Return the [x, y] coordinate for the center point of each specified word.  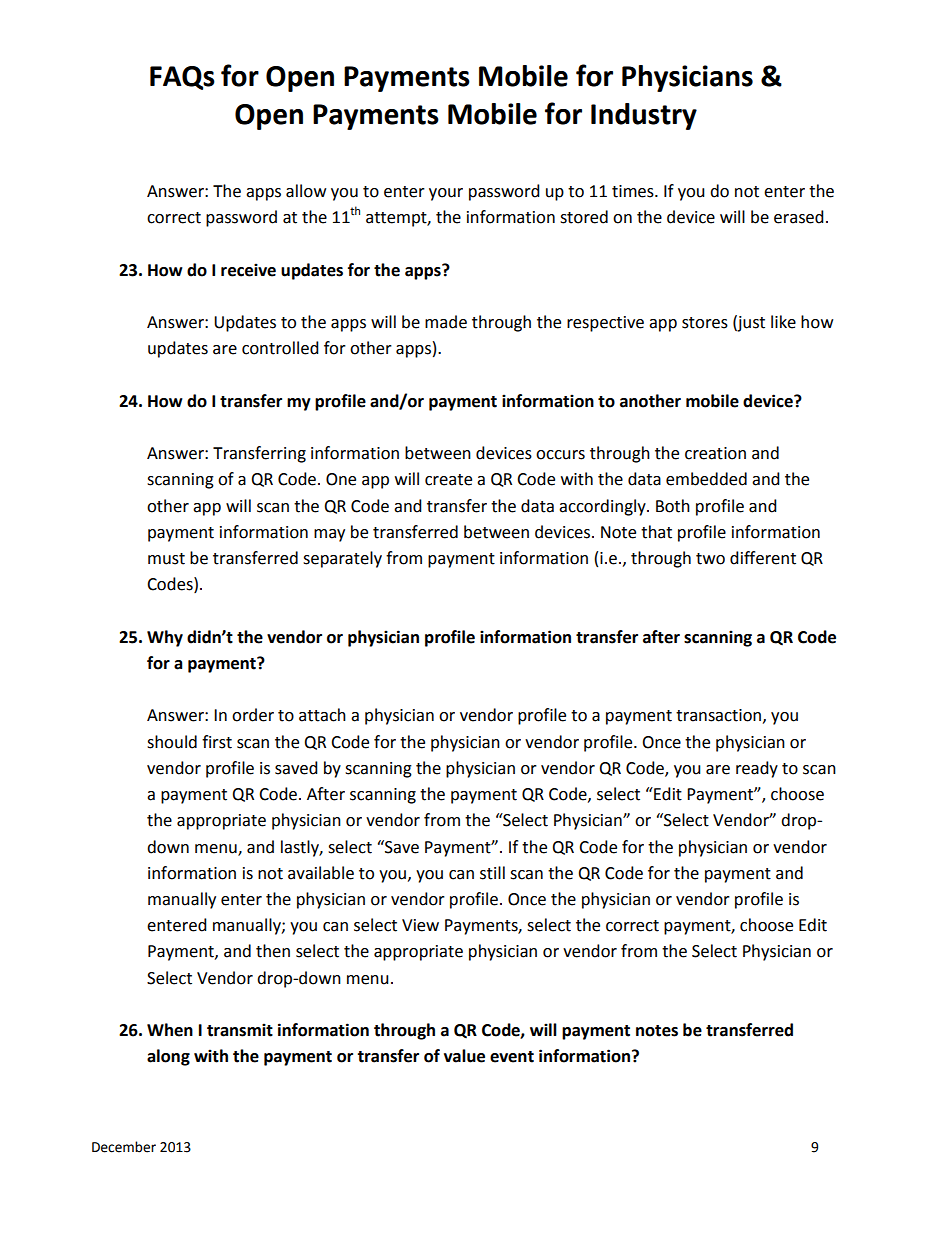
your [446, 194]
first [217, 742]
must [166, 559]
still [492, 873]
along [168, 1057]
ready [757, 769]
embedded [706, 479]
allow [306, 191]
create [448, 480]
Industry [644, 116]
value [464, 1056]
